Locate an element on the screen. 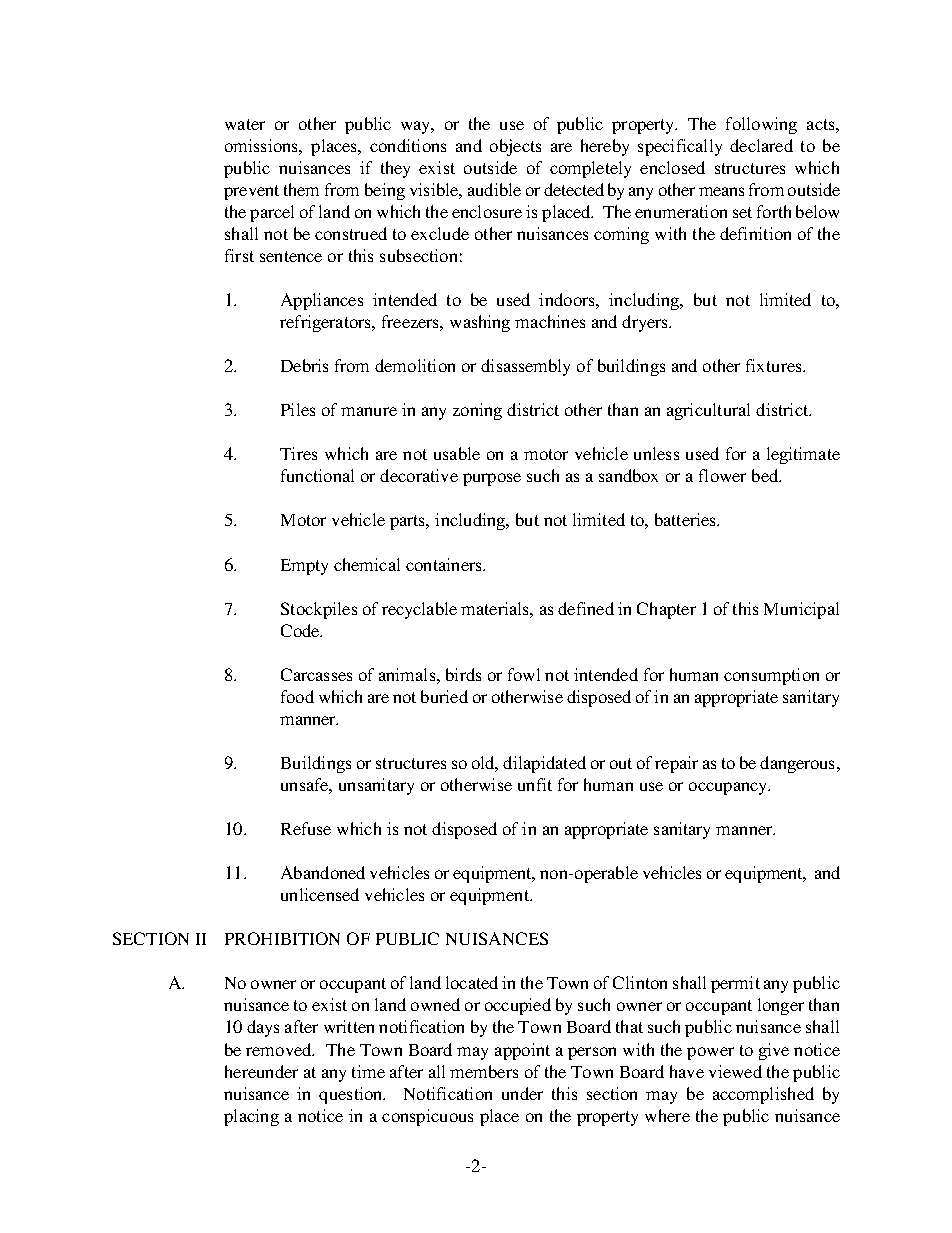 The image size is (952, 1233). them is located at coordinates (301, 189).
